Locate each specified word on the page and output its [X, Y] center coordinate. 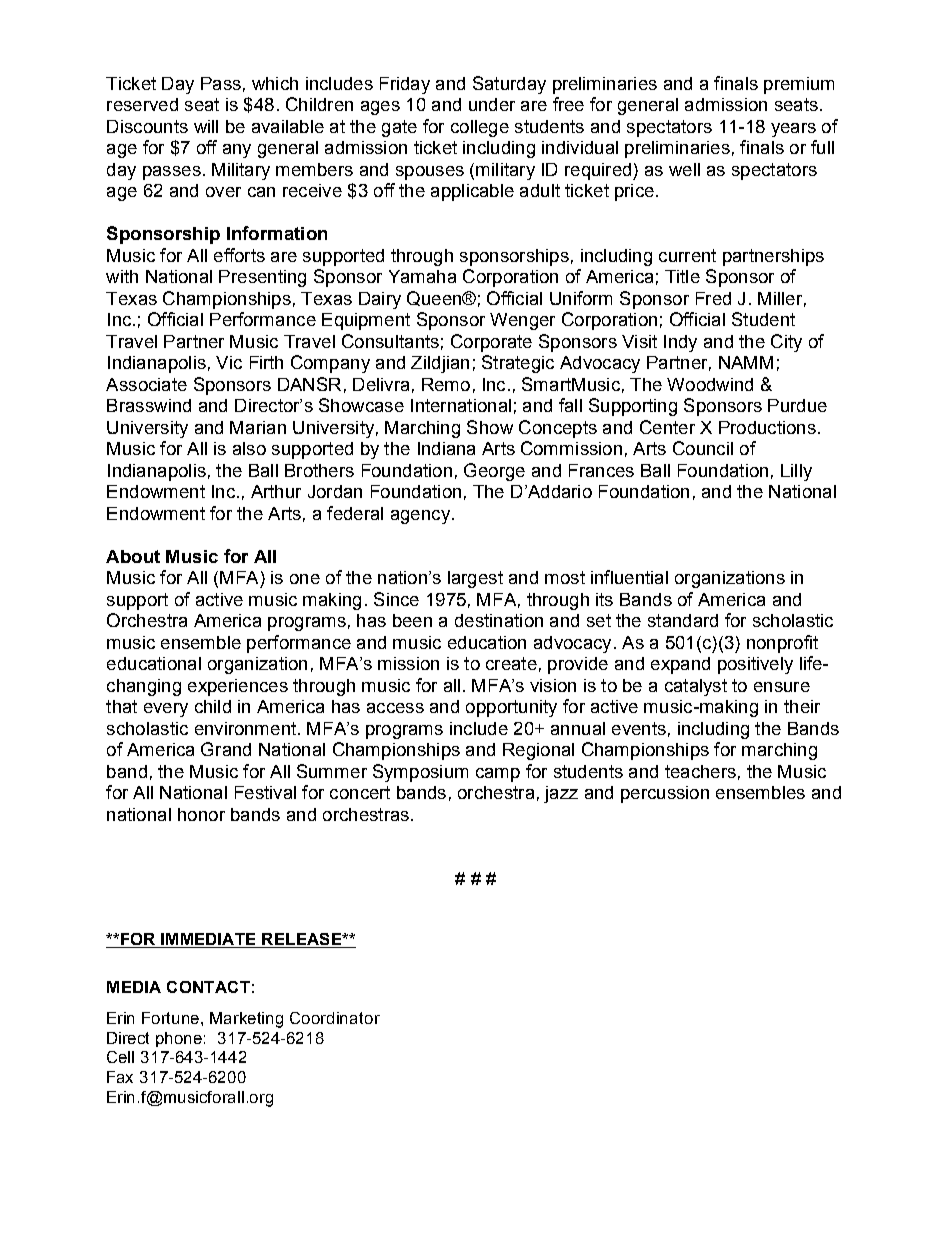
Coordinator [335, 1018]
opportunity [511, 708]
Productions [767, 427]
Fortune [172, 1018]
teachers [700, 771]
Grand [226, 749]
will [206, 126]
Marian [258, 427]
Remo [446, 384]
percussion [665, 794]
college [480, 128]
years [793, 130]
